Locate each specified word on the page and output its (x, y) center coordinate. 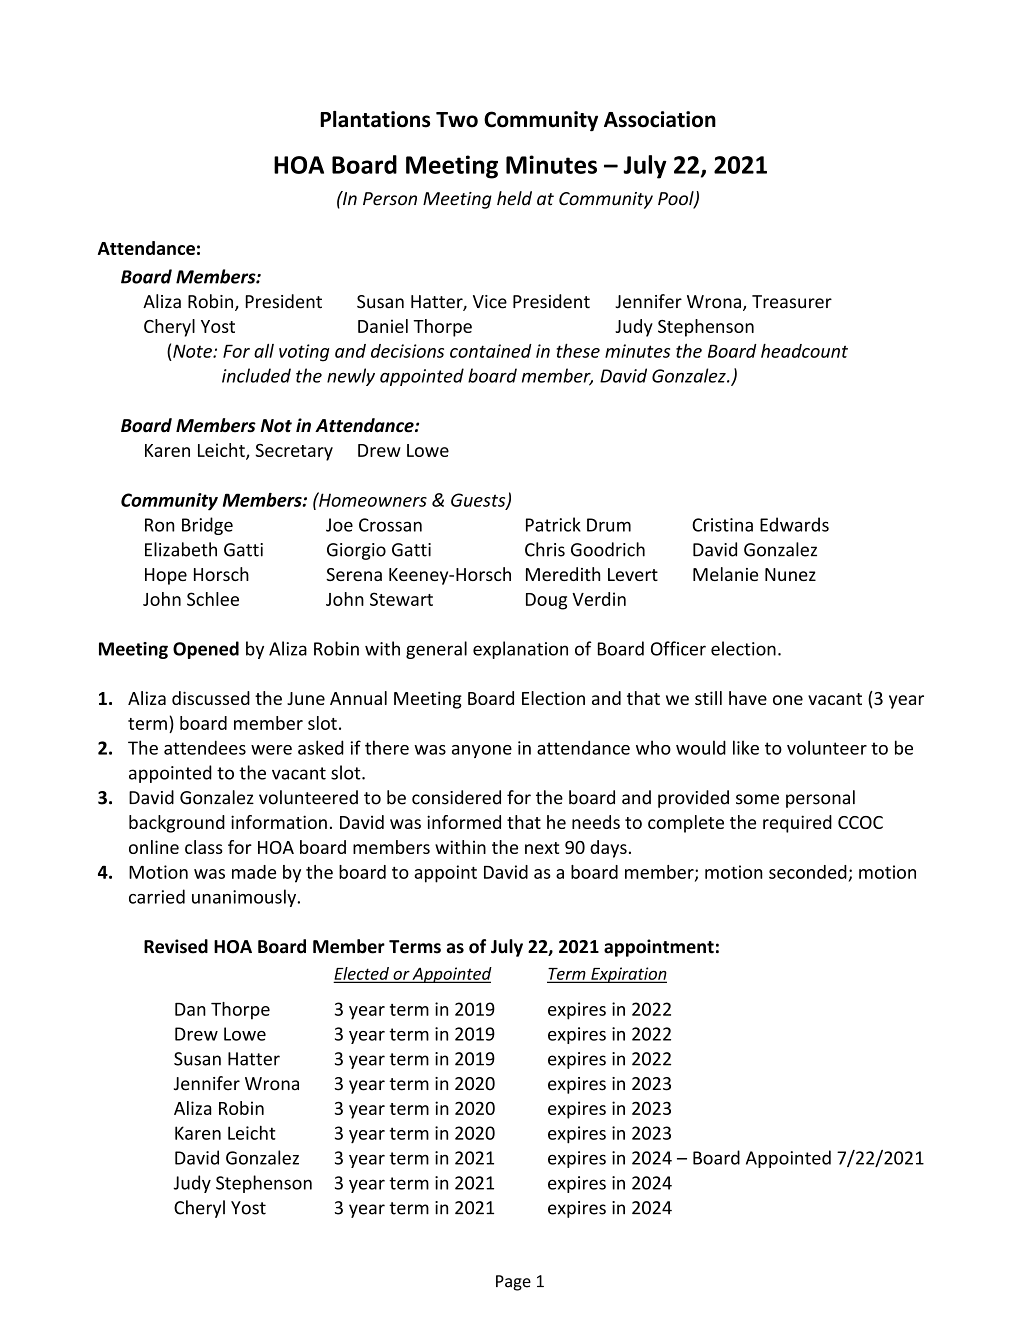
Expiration (628, 975)
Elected (362, 974)
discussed (211, 698)
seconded (808, 872)
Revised (176, 946)
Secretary (294, 452)
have (748, 698)
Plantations (375, 119)
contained (491, 351)
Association (660, 119)
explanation (520, 650)
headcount (804, 351)
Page (513, 1283)
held (514, 198)
